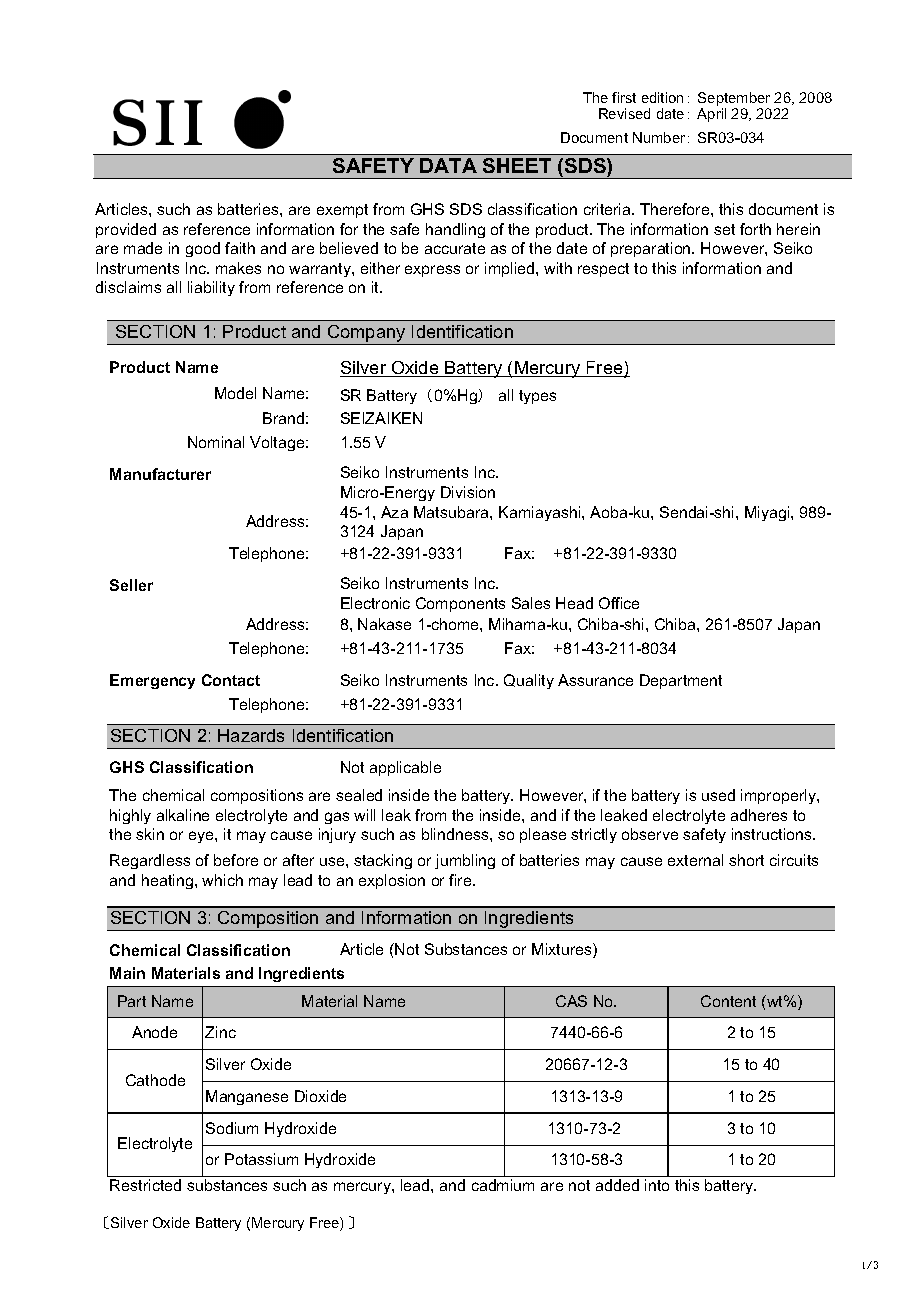 Image resolution: width=924 pixels, height=1308 pixels. What do you see at coordinates (711, 115) in the page?
I see `April` at bounding box center [711, 115].
